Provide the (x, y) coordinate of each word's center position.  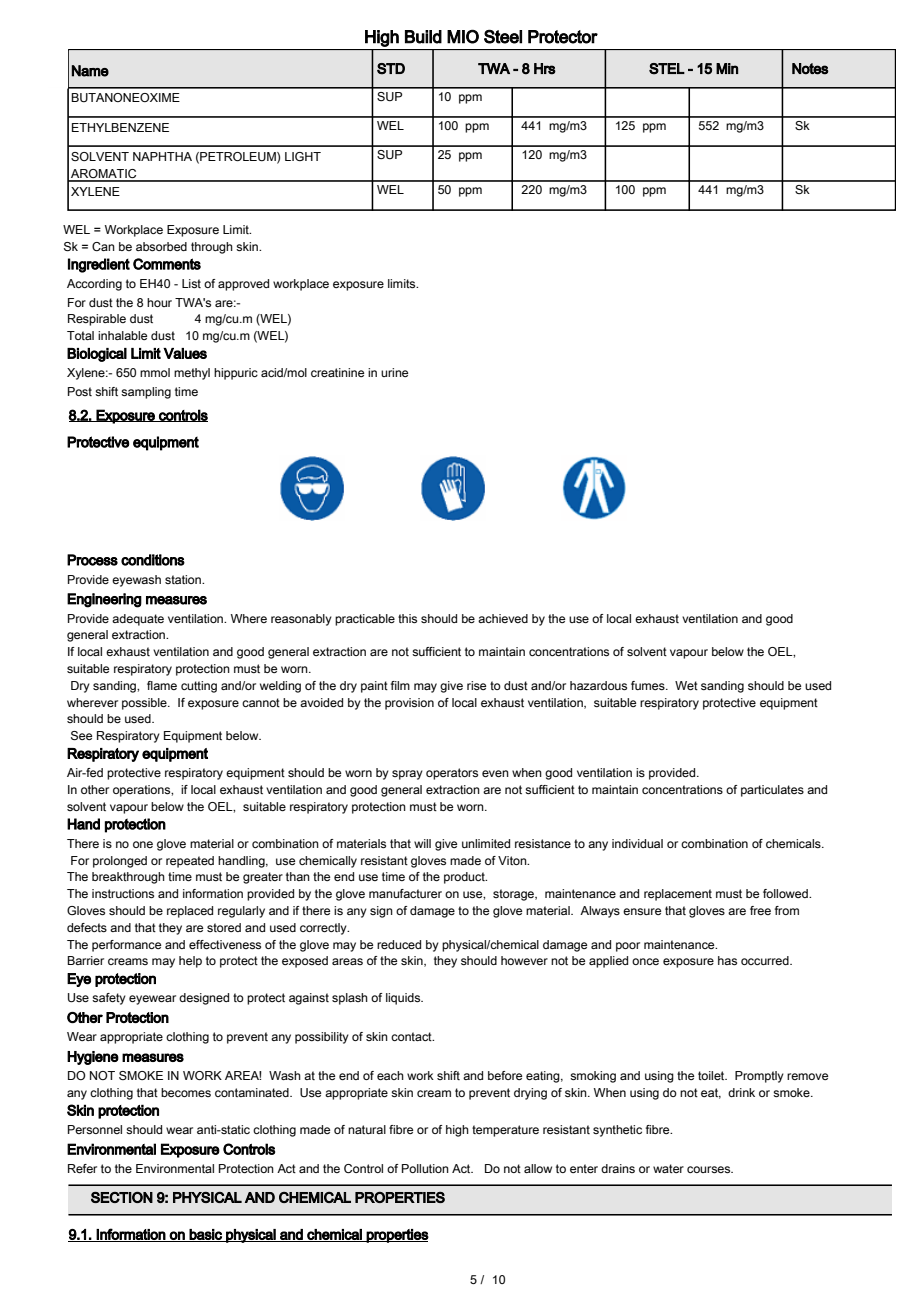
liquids (404, 999)
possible (145, 704)
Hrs (545, 69)
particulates (772, 791)
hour (159, 302)
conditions (153, 560)
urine (394, 372)
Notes (810, 69)
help (190, 962)
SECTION (122, 1197)
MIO (463, 36)
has (727, 960)
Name (90, 71)
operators (452, 774)
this (407, 618)
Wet (686, 685)
